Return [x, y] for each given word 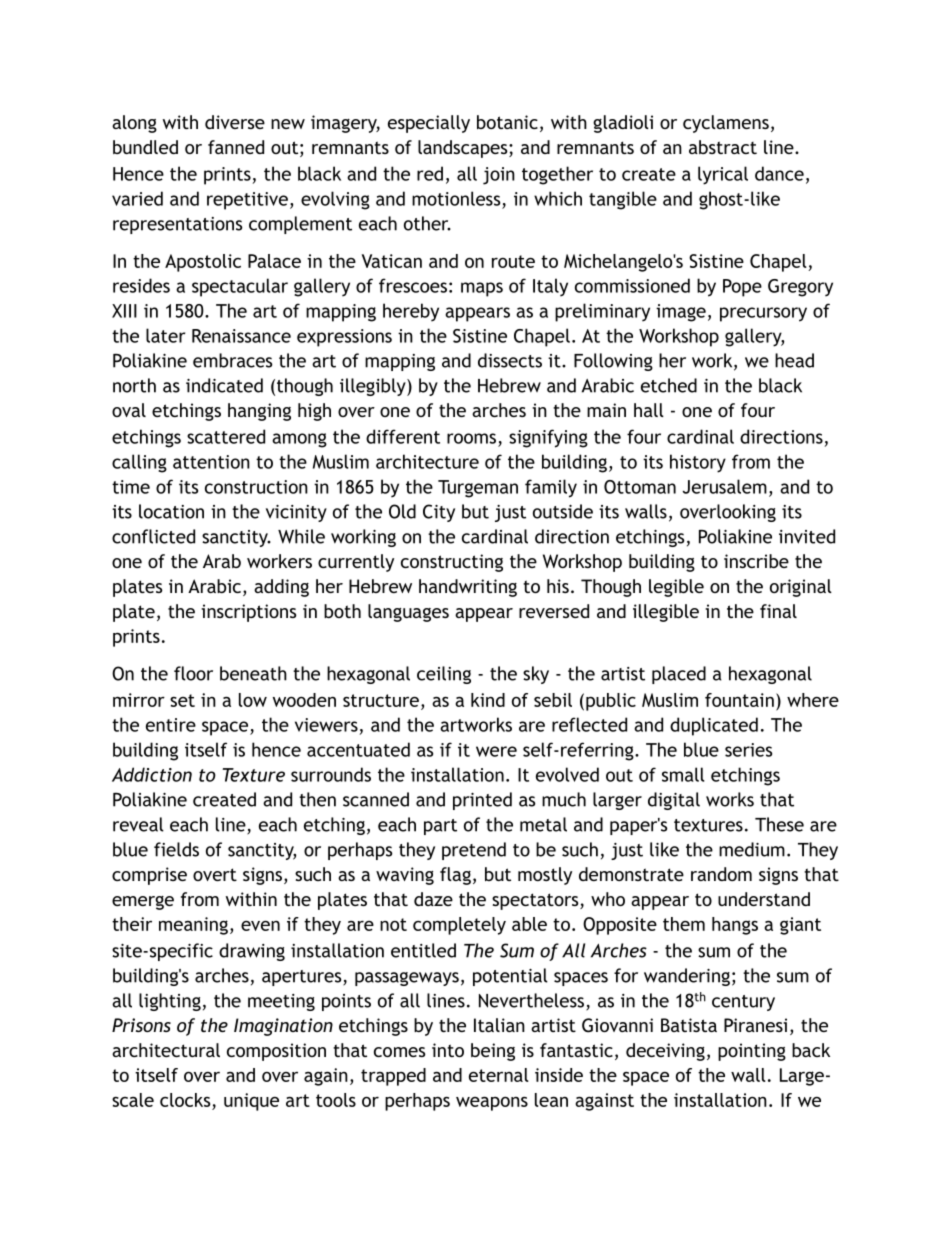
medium [752, 849]
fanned [236, 147]
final [778, 611]
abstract [723, 147]
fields [176, 849]
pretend [474, 851]
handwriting [468, 588]
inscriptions [249, 613]
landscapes [464, 149]
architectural [166, 1050]
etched [669, 385]
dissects [510, 360]
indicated [224, 385]
